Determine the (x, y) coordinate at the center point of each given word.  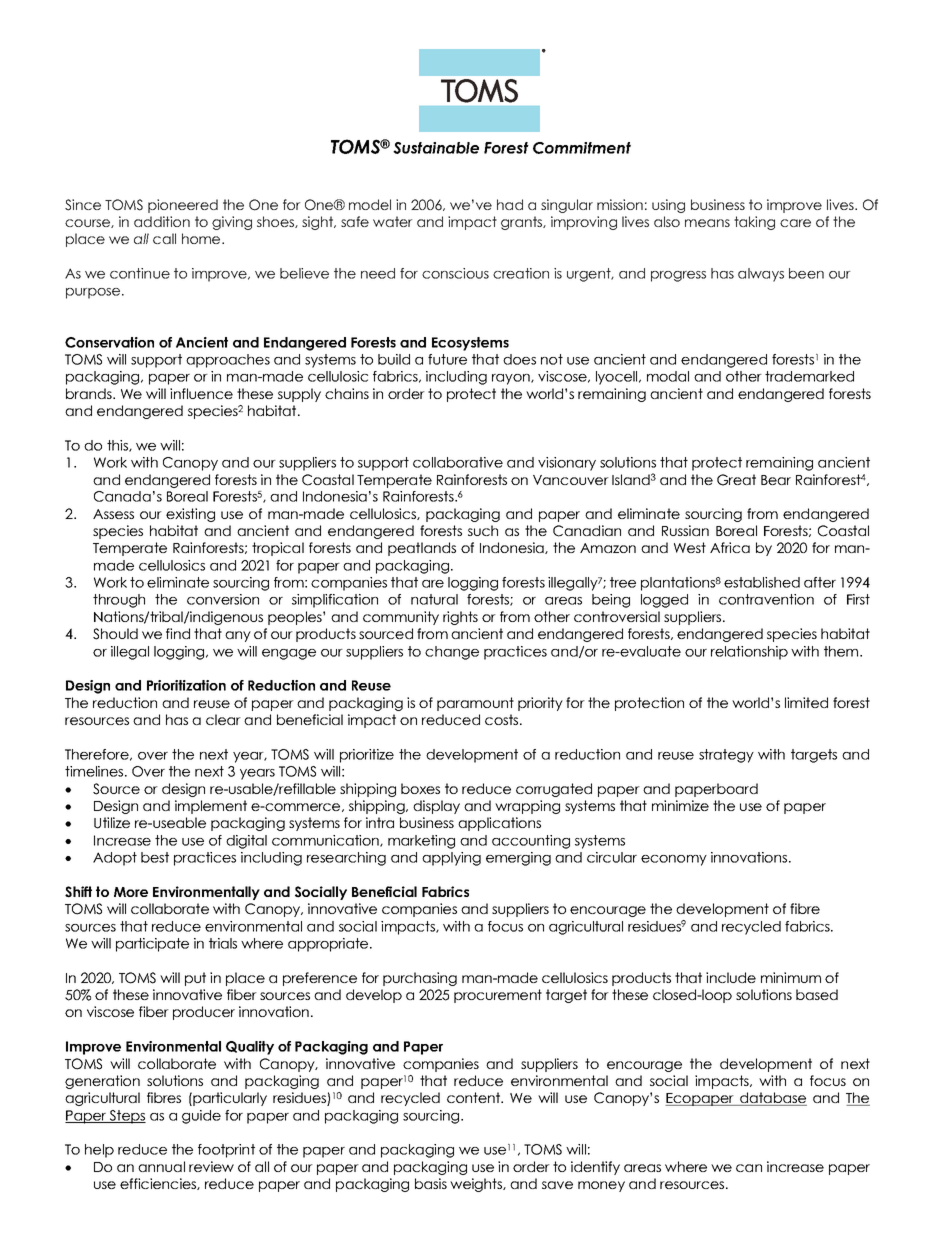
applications (499, 824)
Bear (776, 480)
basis (431, 1183)
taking (754, 223)
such (483, 530)
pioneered (183, 206)
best (155, 857)
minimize (680, 805)
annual (161, 1166)
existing (190, 515)
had (510, 204)
